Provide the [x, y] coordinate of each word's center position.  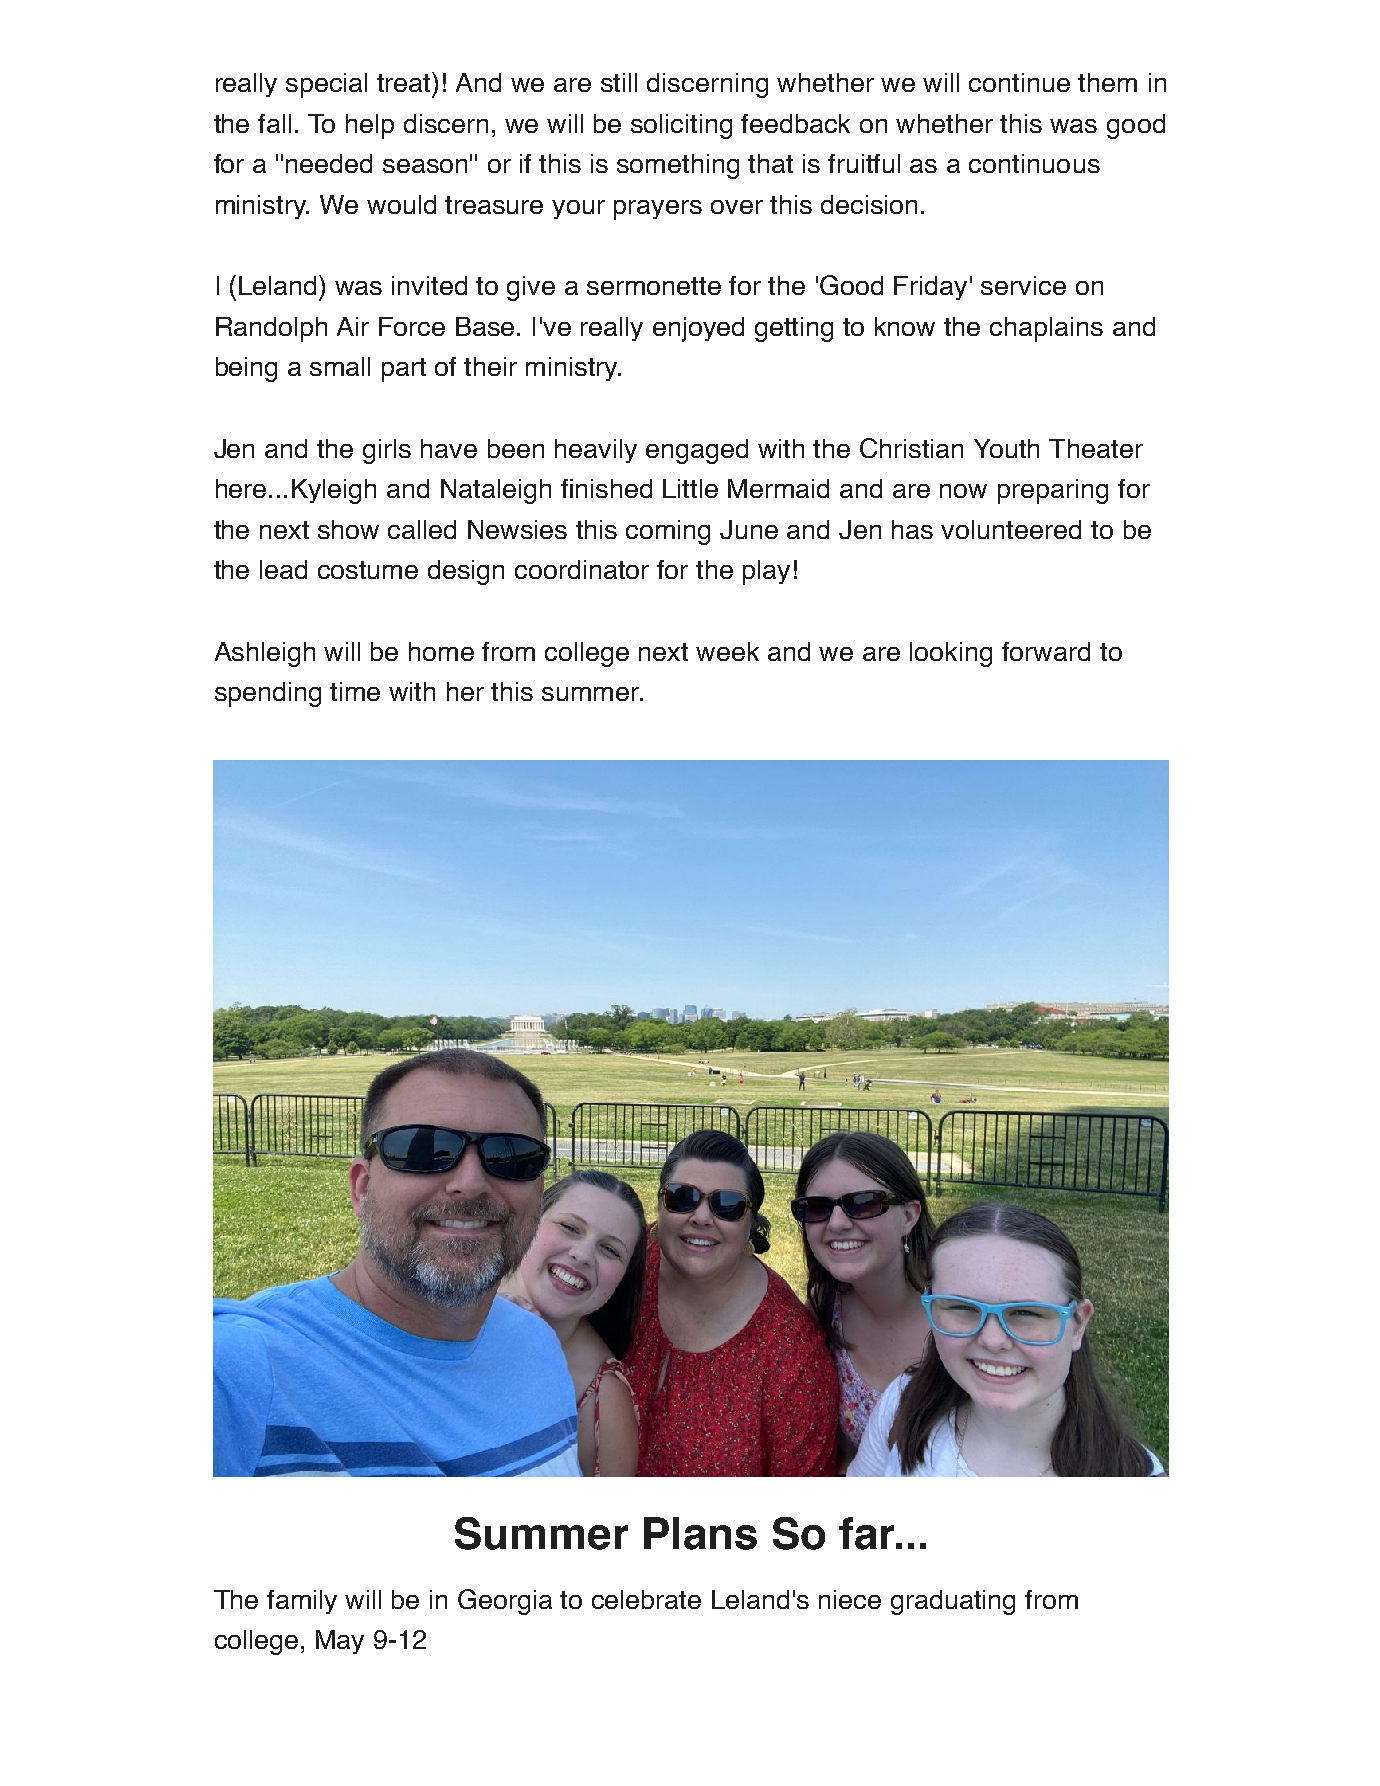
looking [951, 654]
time [355, 691]
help [370, 126]
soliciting [681, 126]
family [302, 1602]
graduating [953, 1602]
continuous [1034, 163]
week [727, 651]
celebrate [646, 1599]
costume [368, 570]
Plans [700, 1533]
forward [1046, 651]
